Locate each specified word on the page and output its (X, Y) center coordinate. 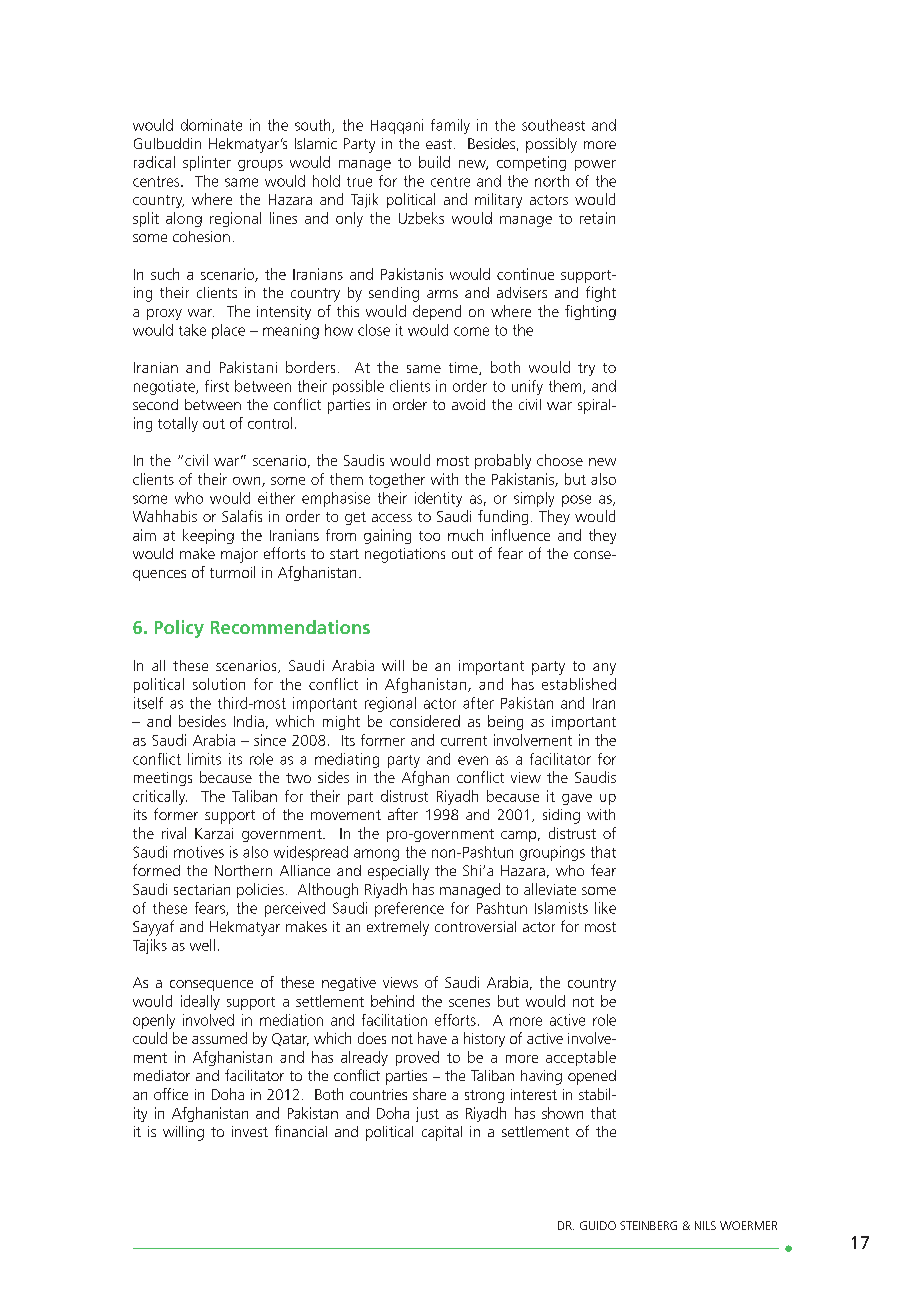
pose (576, 501)
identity (438, 499)
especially (398, 872)
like (605, 908)
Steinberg (648, 1225)
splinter (207, 163)
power (595, 165)
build (434, 162)
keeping (208, 536)
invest (250, 1131)
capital (442, 1133)
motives (199, 852)
